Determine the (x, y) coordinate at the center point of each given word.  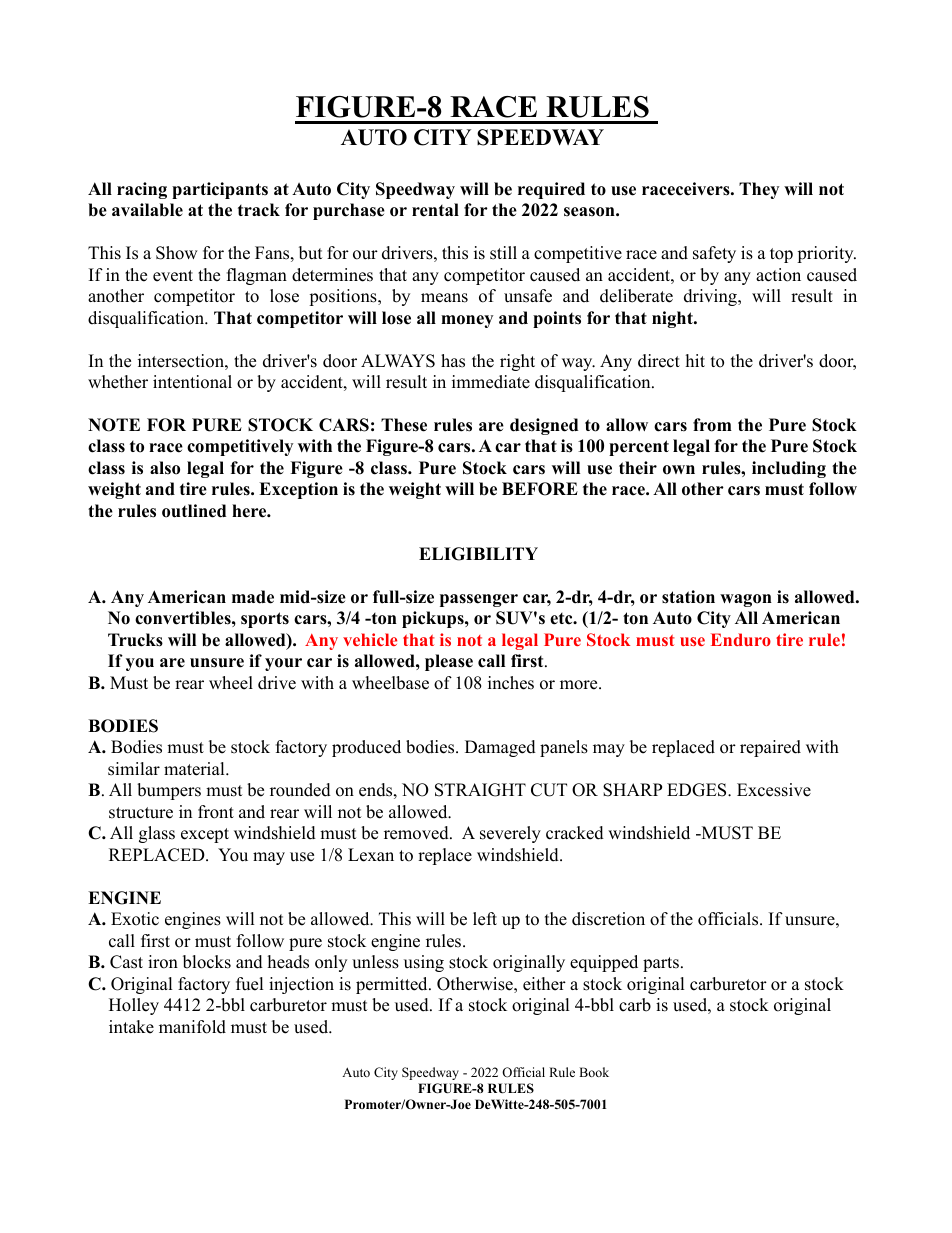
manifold (192, 1027)
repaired (770, 748)
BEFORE (540, 489)
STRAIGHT (480, 790)
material (195, 769)
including (789, 469)
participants (220, 190)
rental (435, 210)
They (759, 190)
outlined (194, 511)
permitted (393, 985)
